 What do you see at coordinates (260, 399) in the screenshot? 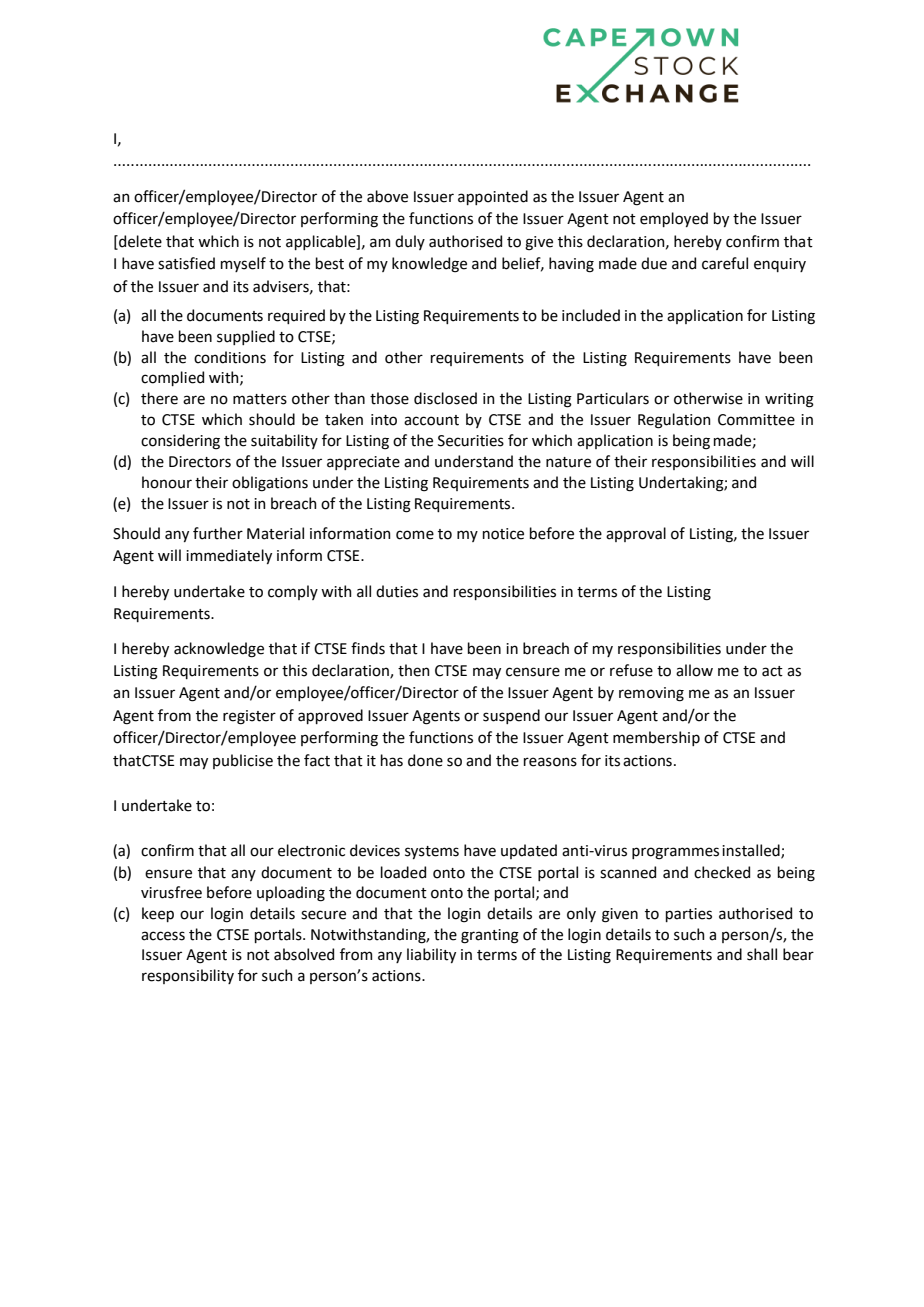
I see `matters` at bounding box center [260, 399].
